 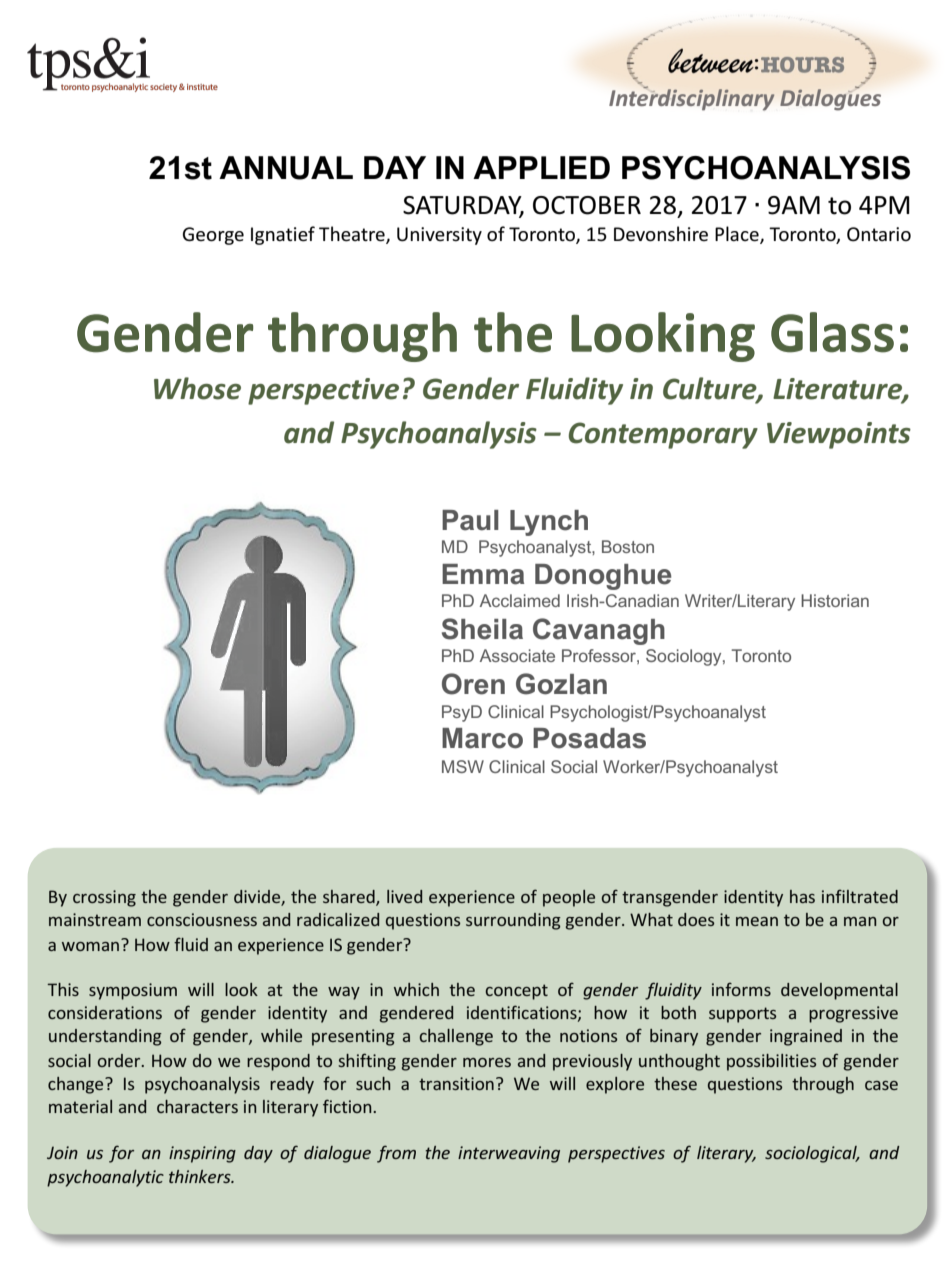 I want to click on interweaving, so click(x=509, y=1154).
